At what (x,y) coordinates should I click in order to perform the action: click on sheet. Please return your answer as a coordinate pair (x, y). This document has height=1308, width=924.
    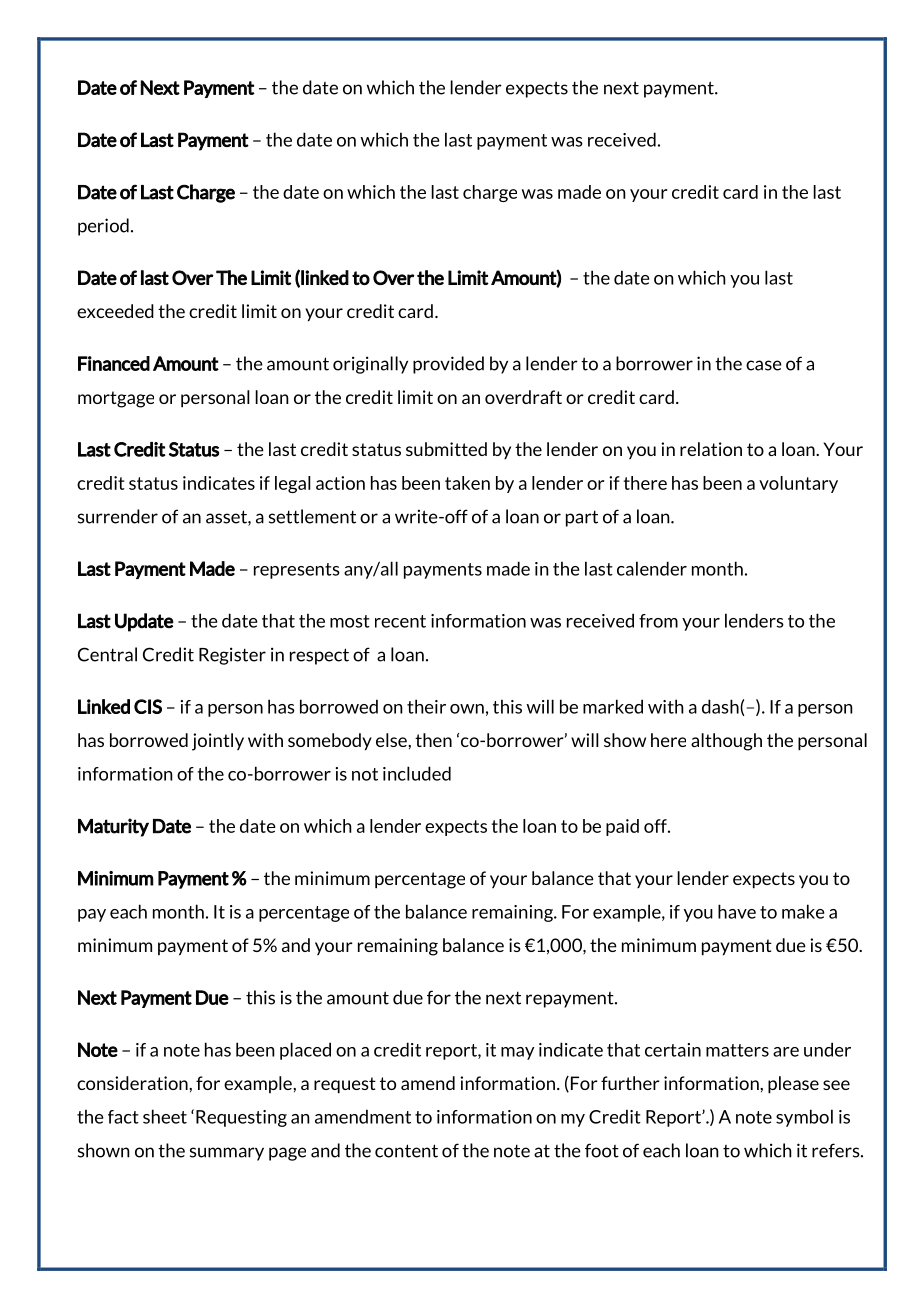
    Looking at the image, I should click on (165, 1116).
